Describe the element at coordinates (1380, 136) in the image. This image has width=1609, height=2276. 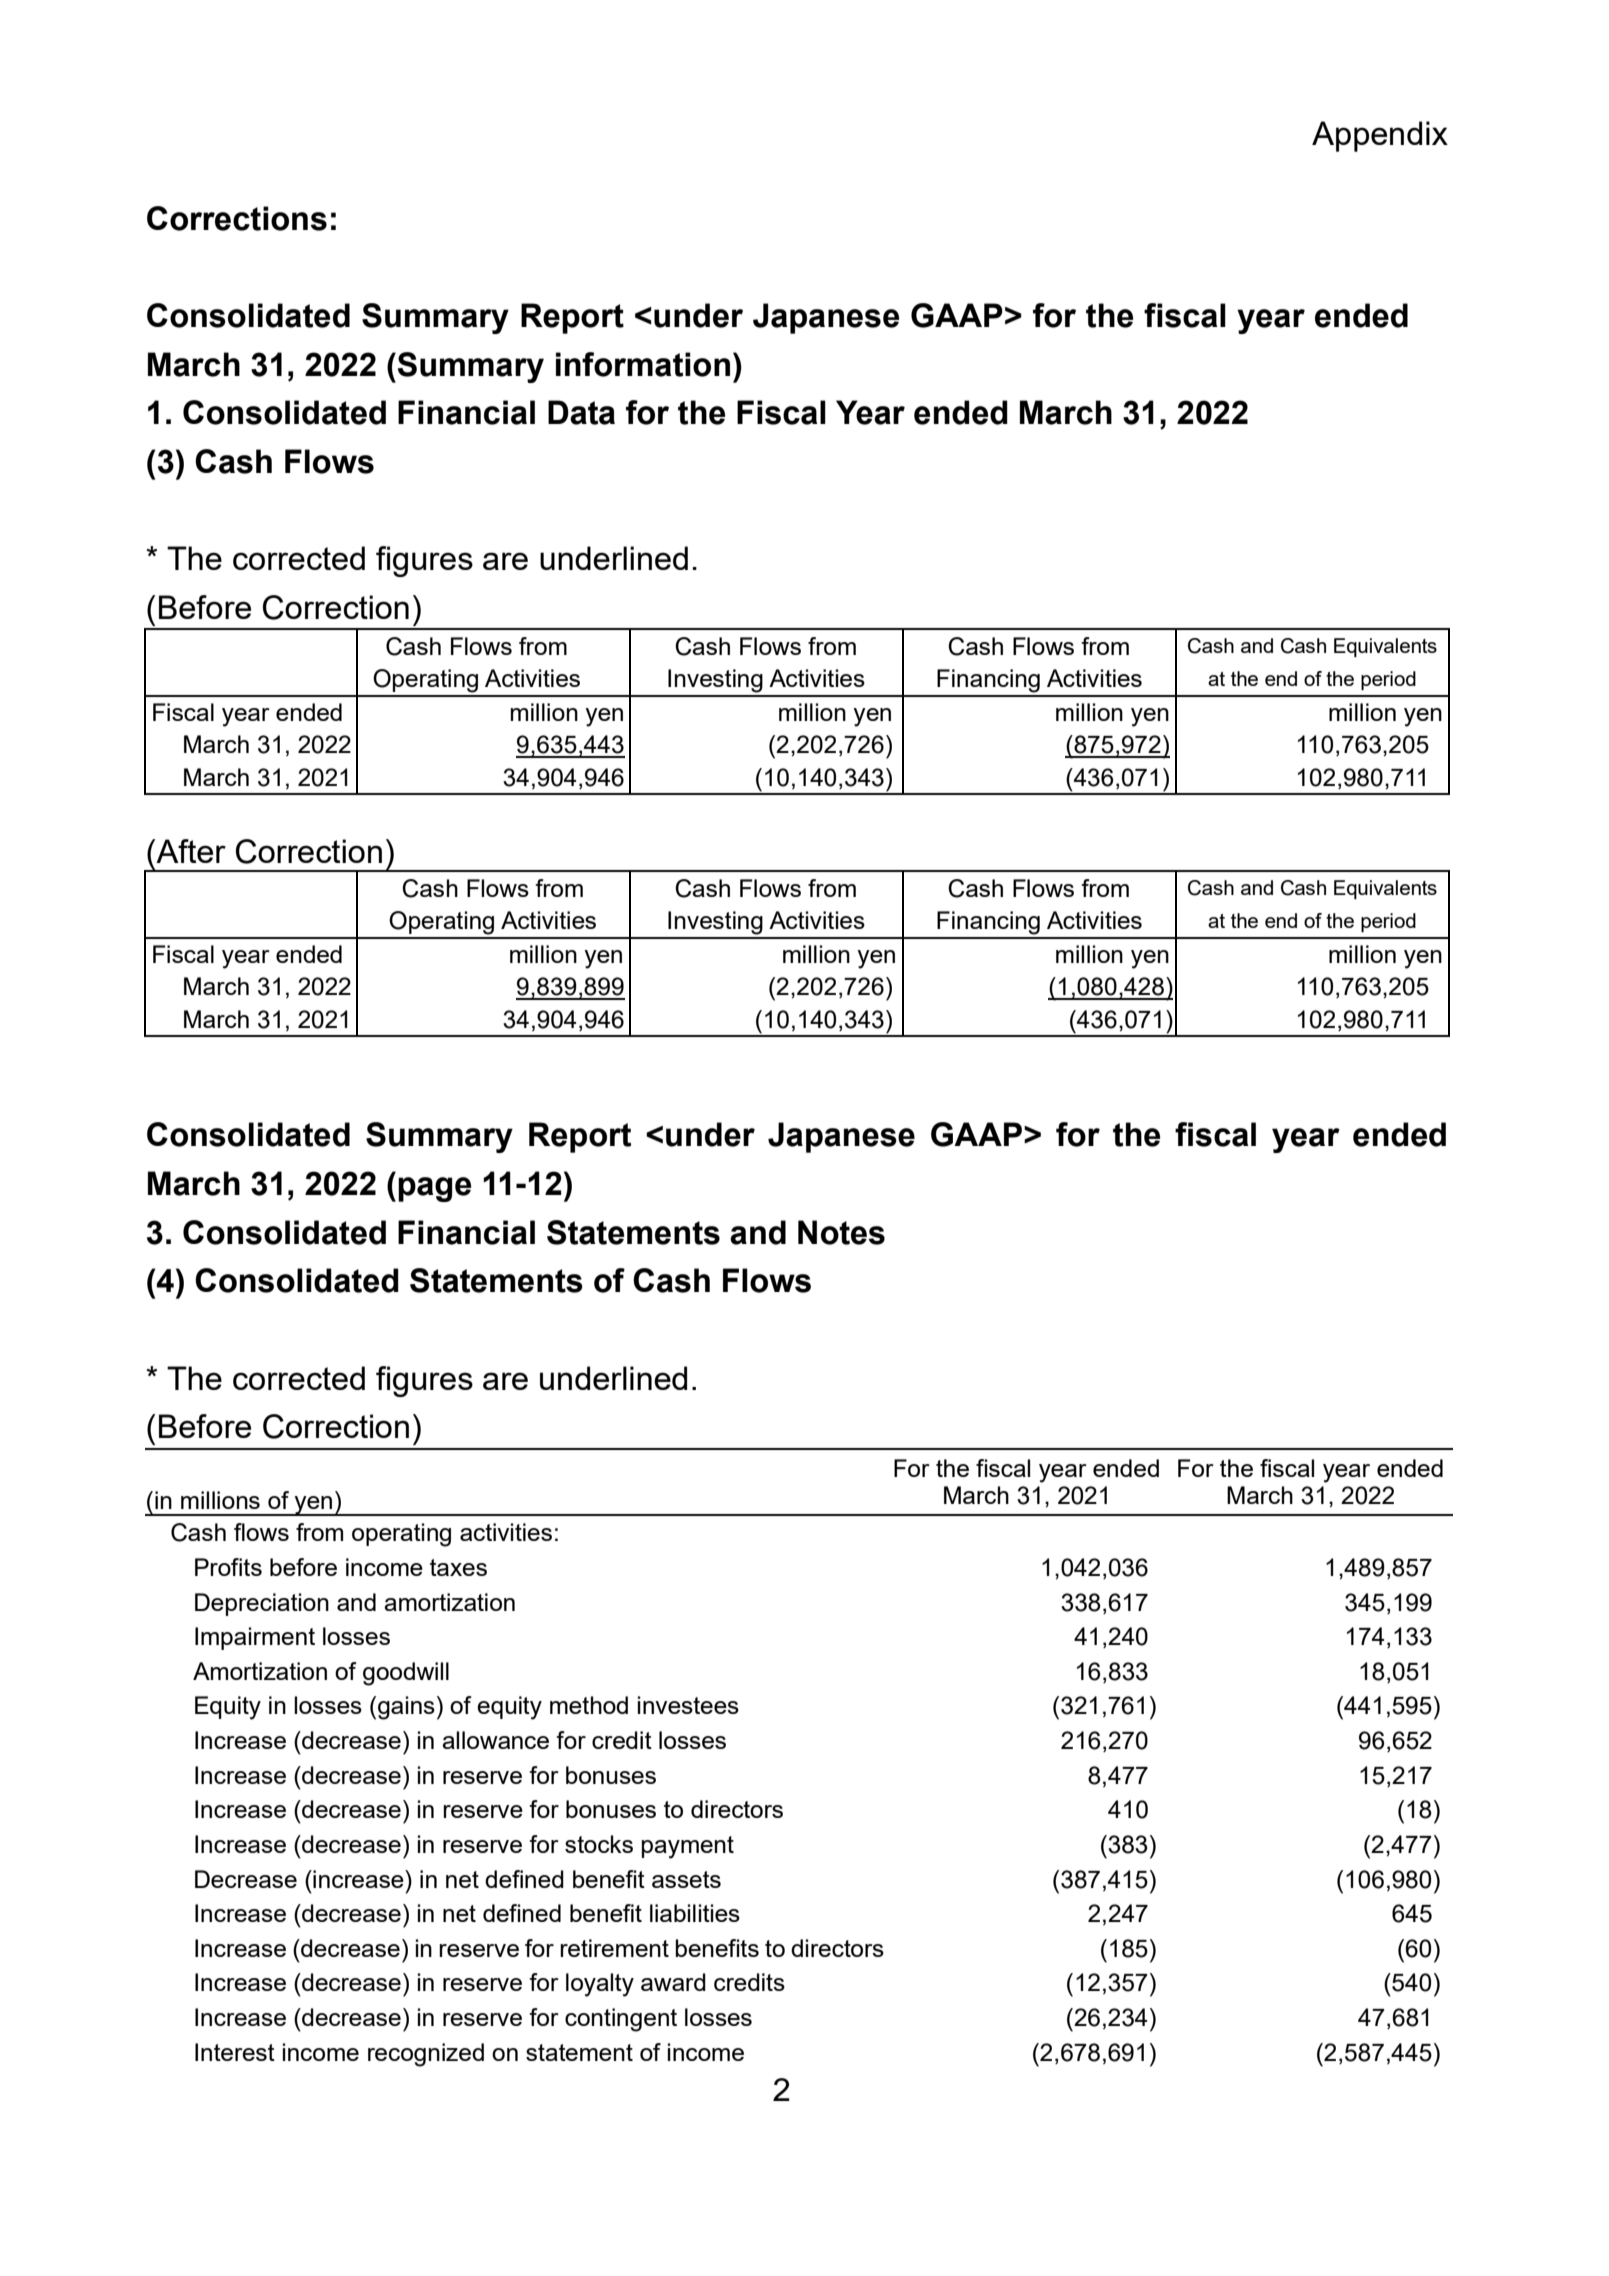
I see `Appendix` at that location.
